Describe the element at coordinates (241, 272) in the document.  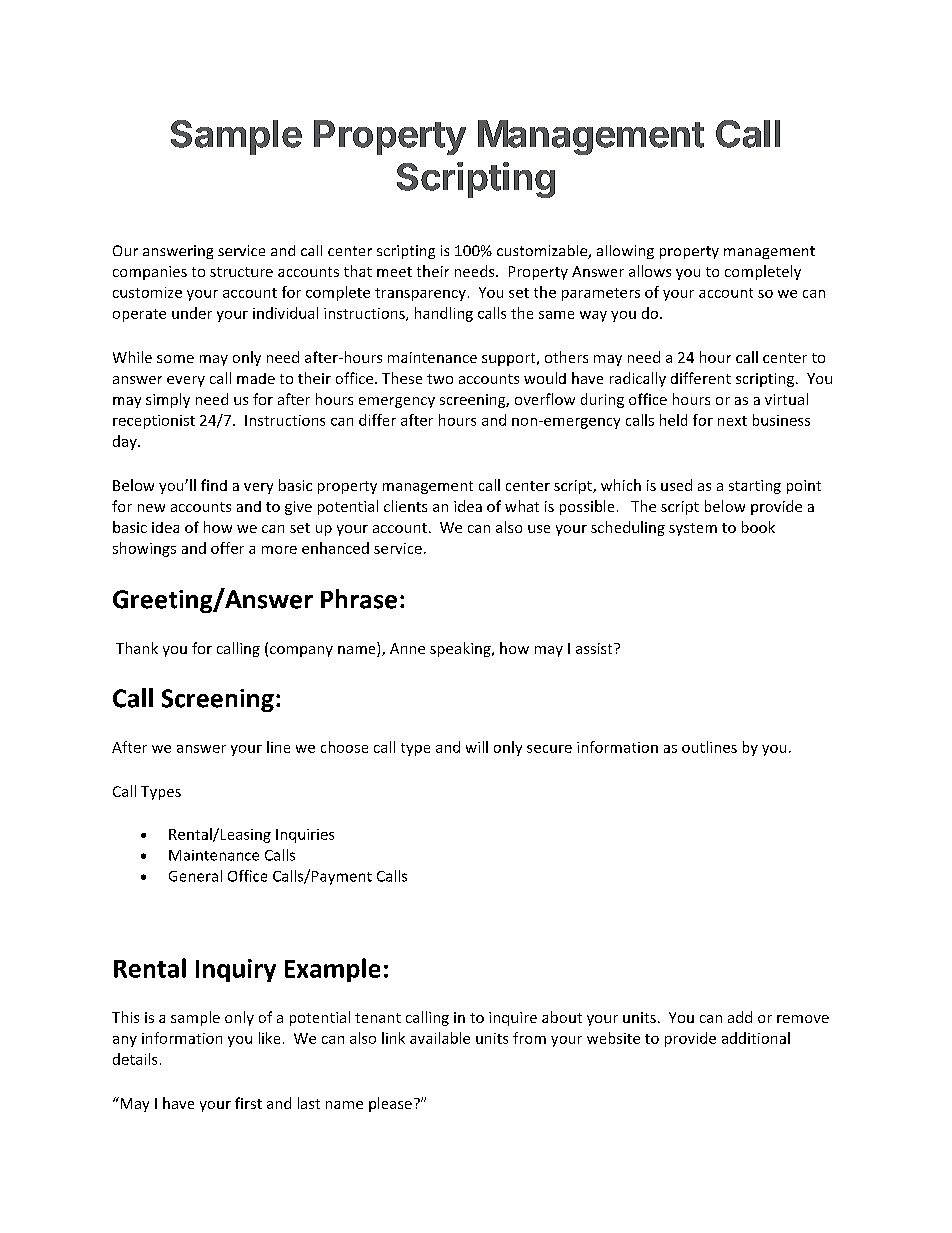
I see `structure` at that location.
